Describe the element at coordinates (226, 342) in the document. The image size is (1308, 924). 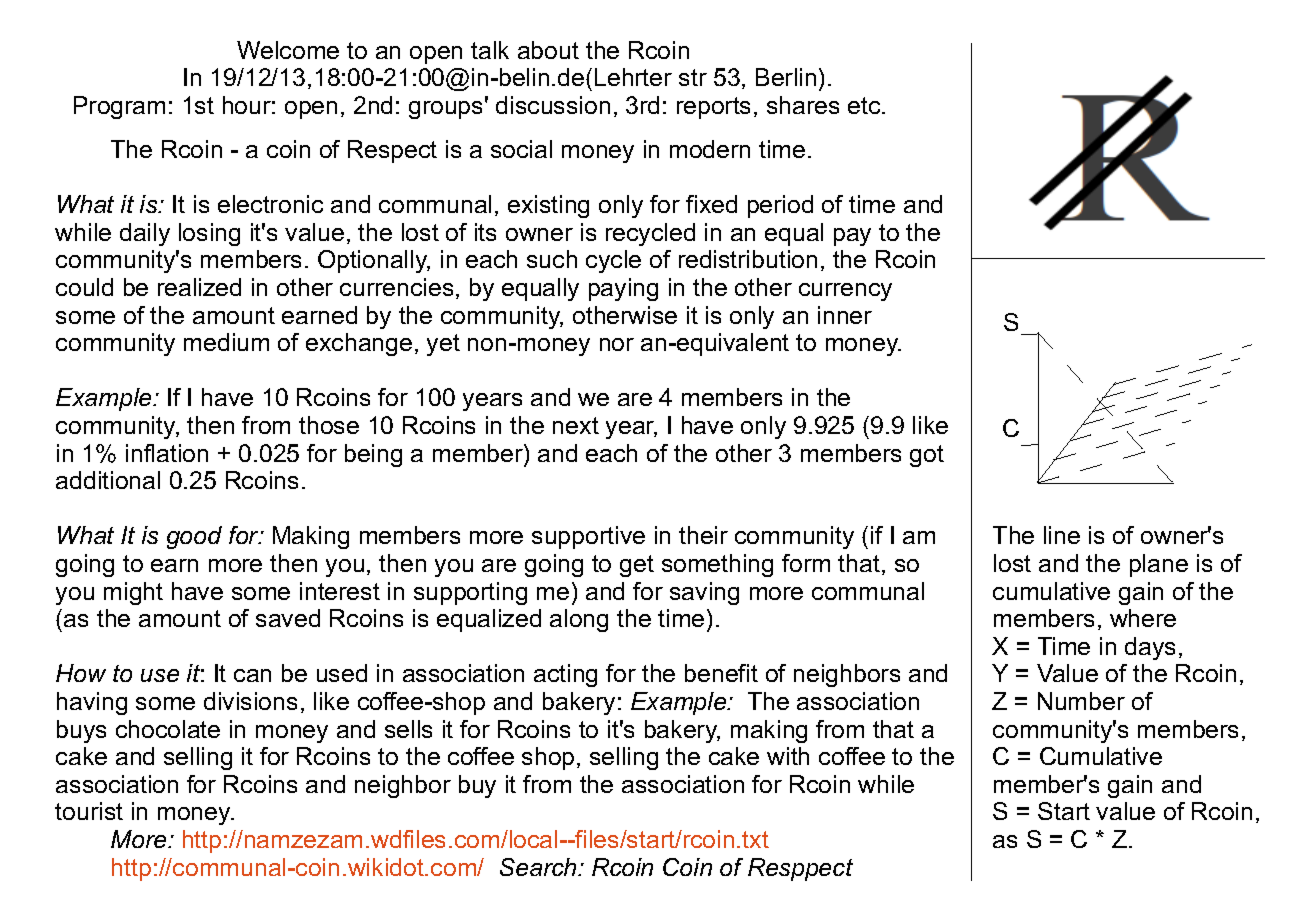
I see `medium` at that location.
